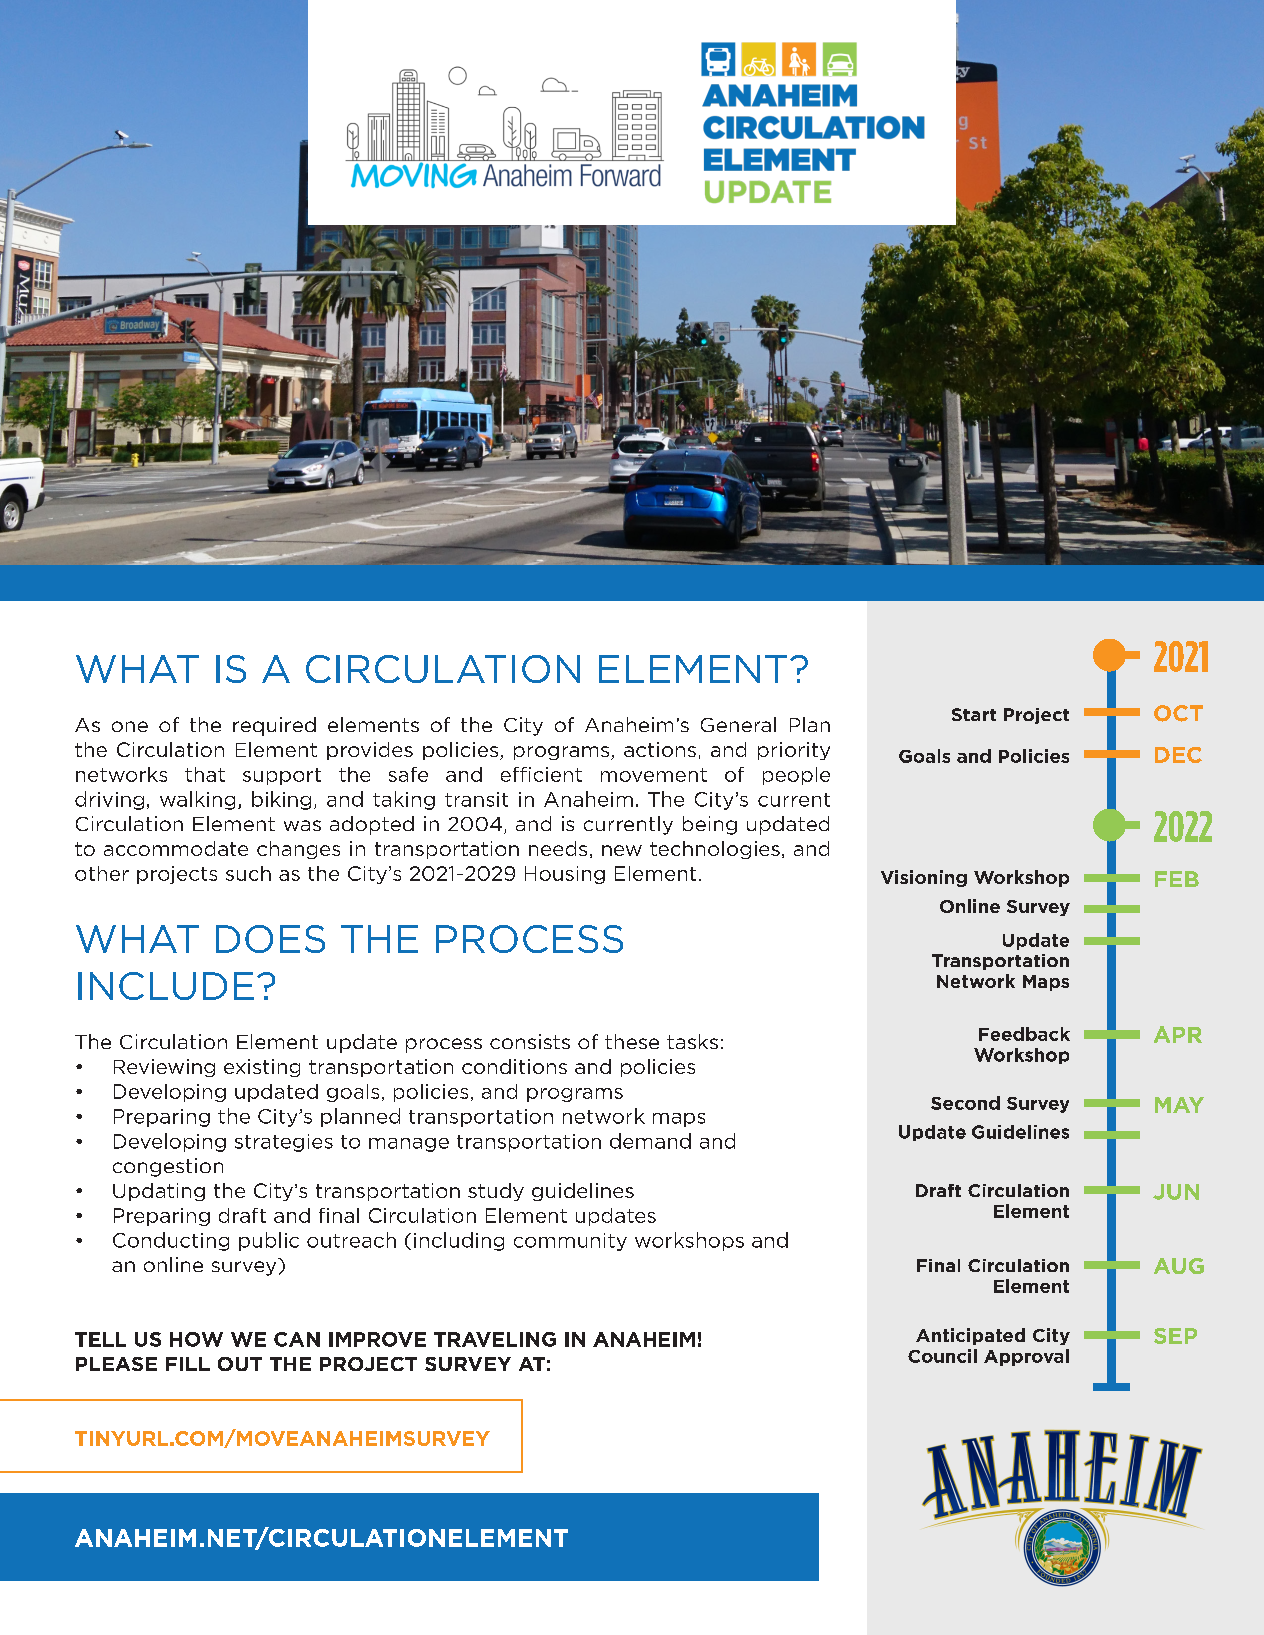 This image has height=1635, width=1264. Describe the element at coordinates (632, 1041) in the image. I see `these` at that location.
